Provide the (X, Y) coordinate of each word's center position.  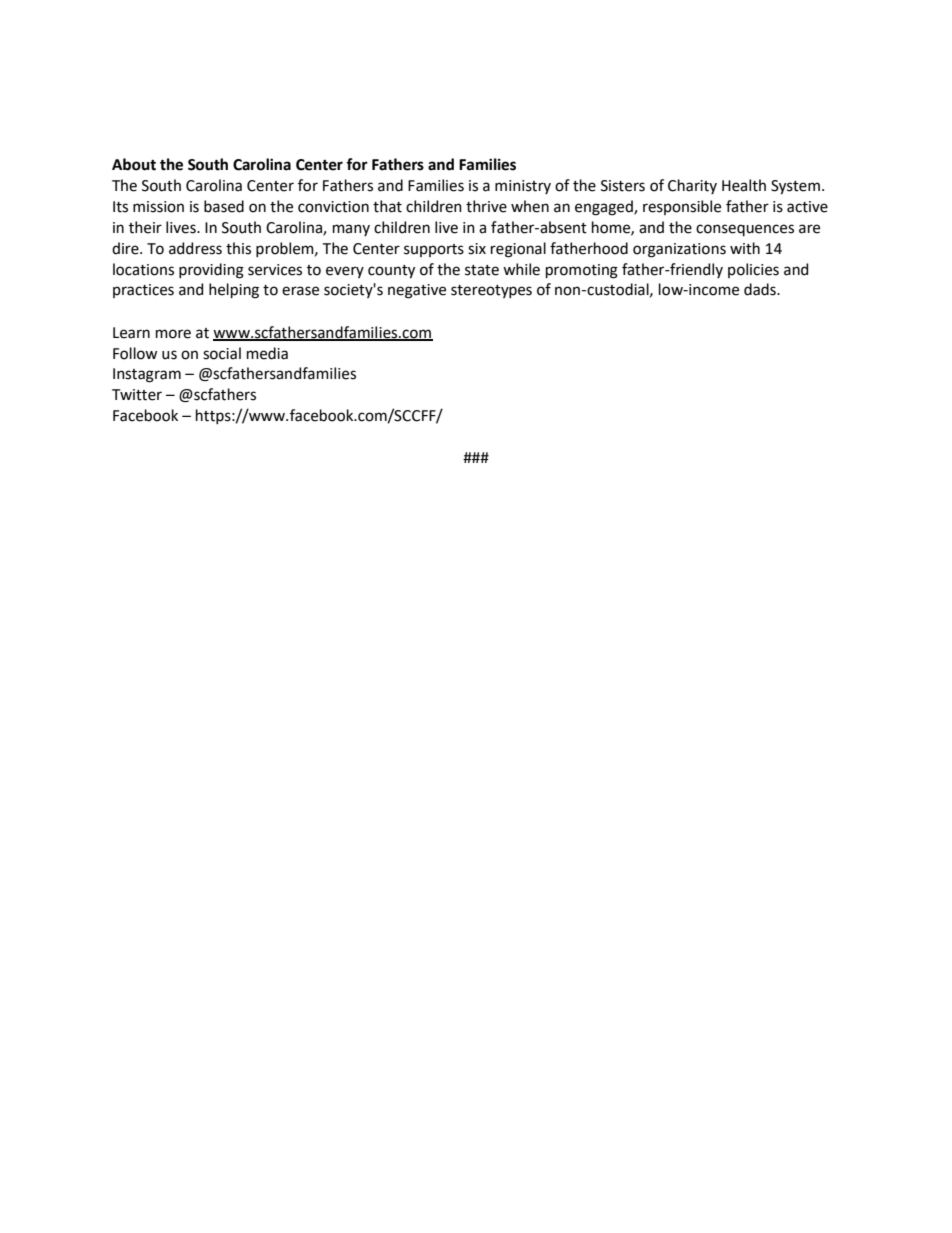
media (267, 353)
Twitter (137, 395)
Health (744, 185)
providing (211, 271)
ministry (523, 187)
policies (753, 270)
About (134, 164)
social (222, 353)
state (482, 270)
